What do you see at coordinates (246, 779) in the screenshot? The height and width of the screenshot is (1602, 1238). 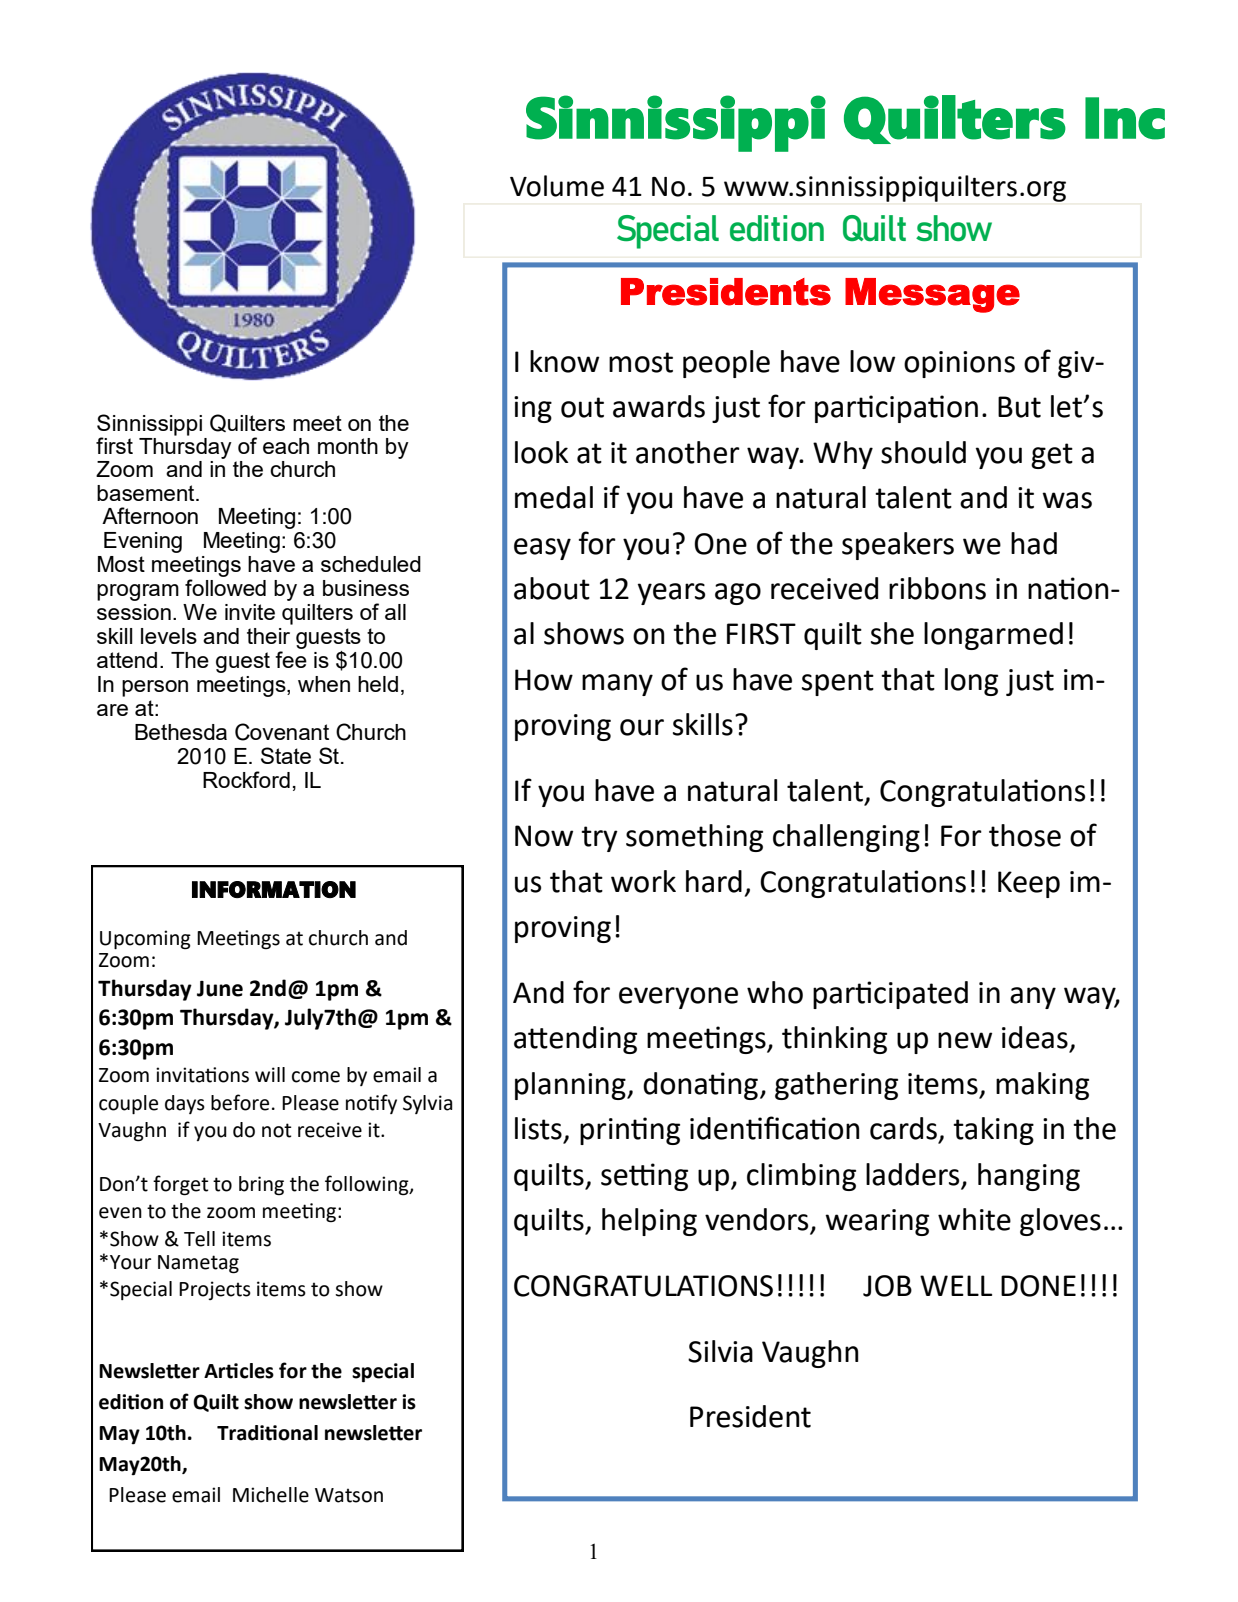 I see `Rockford` at bounding box center [246, 779].
